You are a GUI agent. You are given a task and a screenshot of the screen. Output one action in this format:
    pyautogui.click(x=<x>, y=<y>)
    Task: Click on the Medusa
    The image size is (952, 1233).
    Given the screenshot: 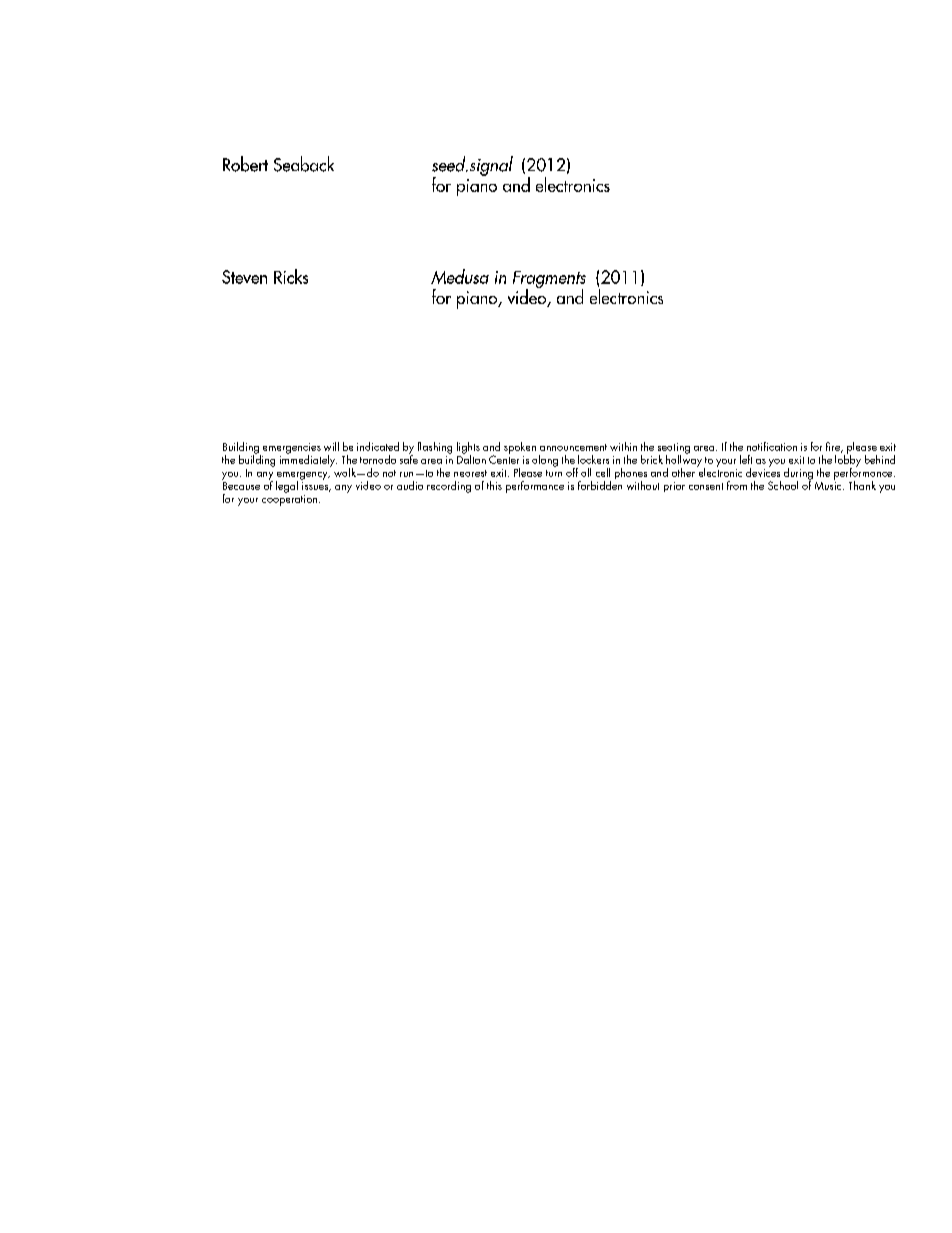 What is the action you would take?
    pyautogui.click(x=460, y=276)
